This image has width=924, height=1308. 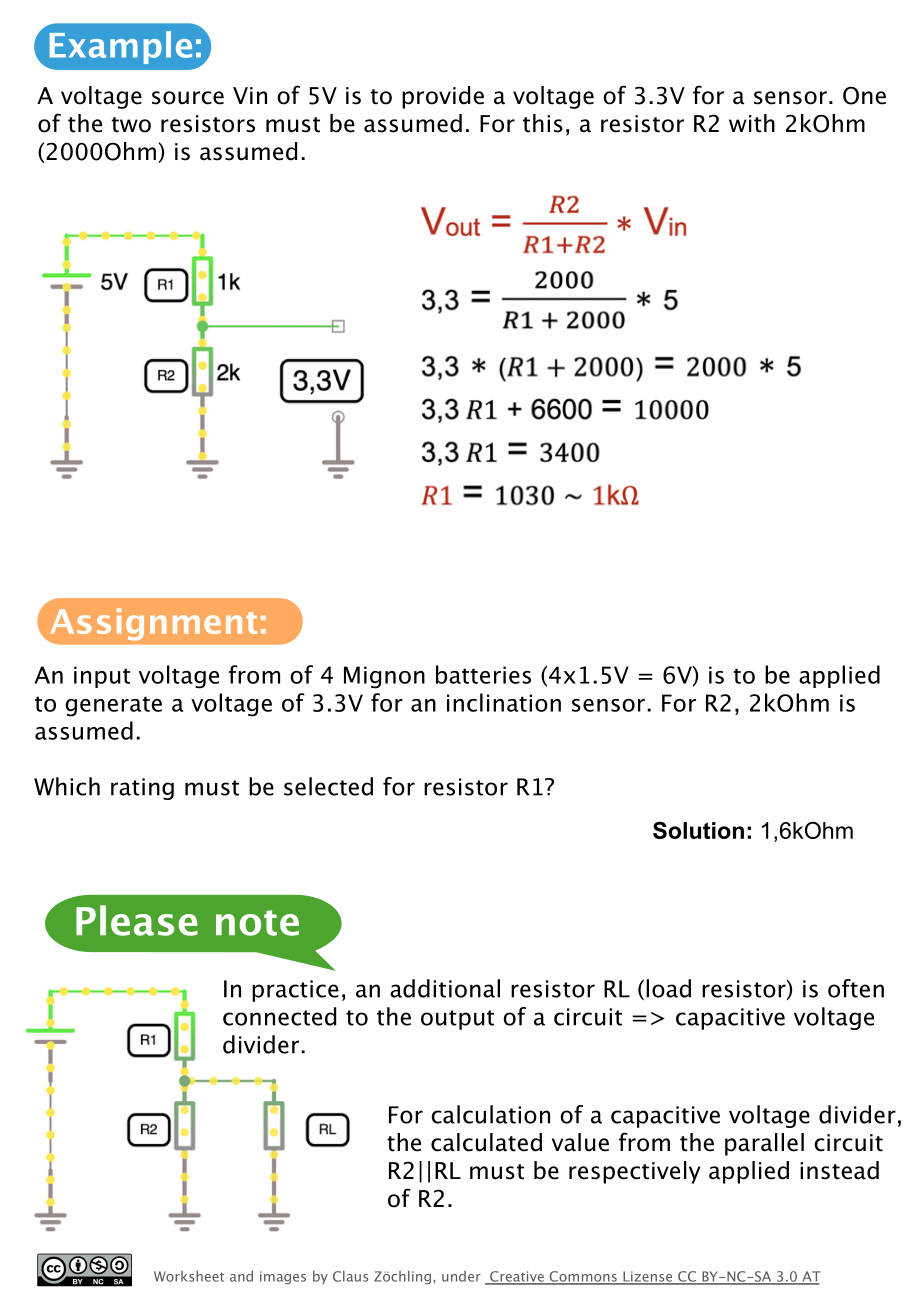 What do you see at coordinates (445, 988) in the image?
I see `additional` at bounding box center [445, 988].
